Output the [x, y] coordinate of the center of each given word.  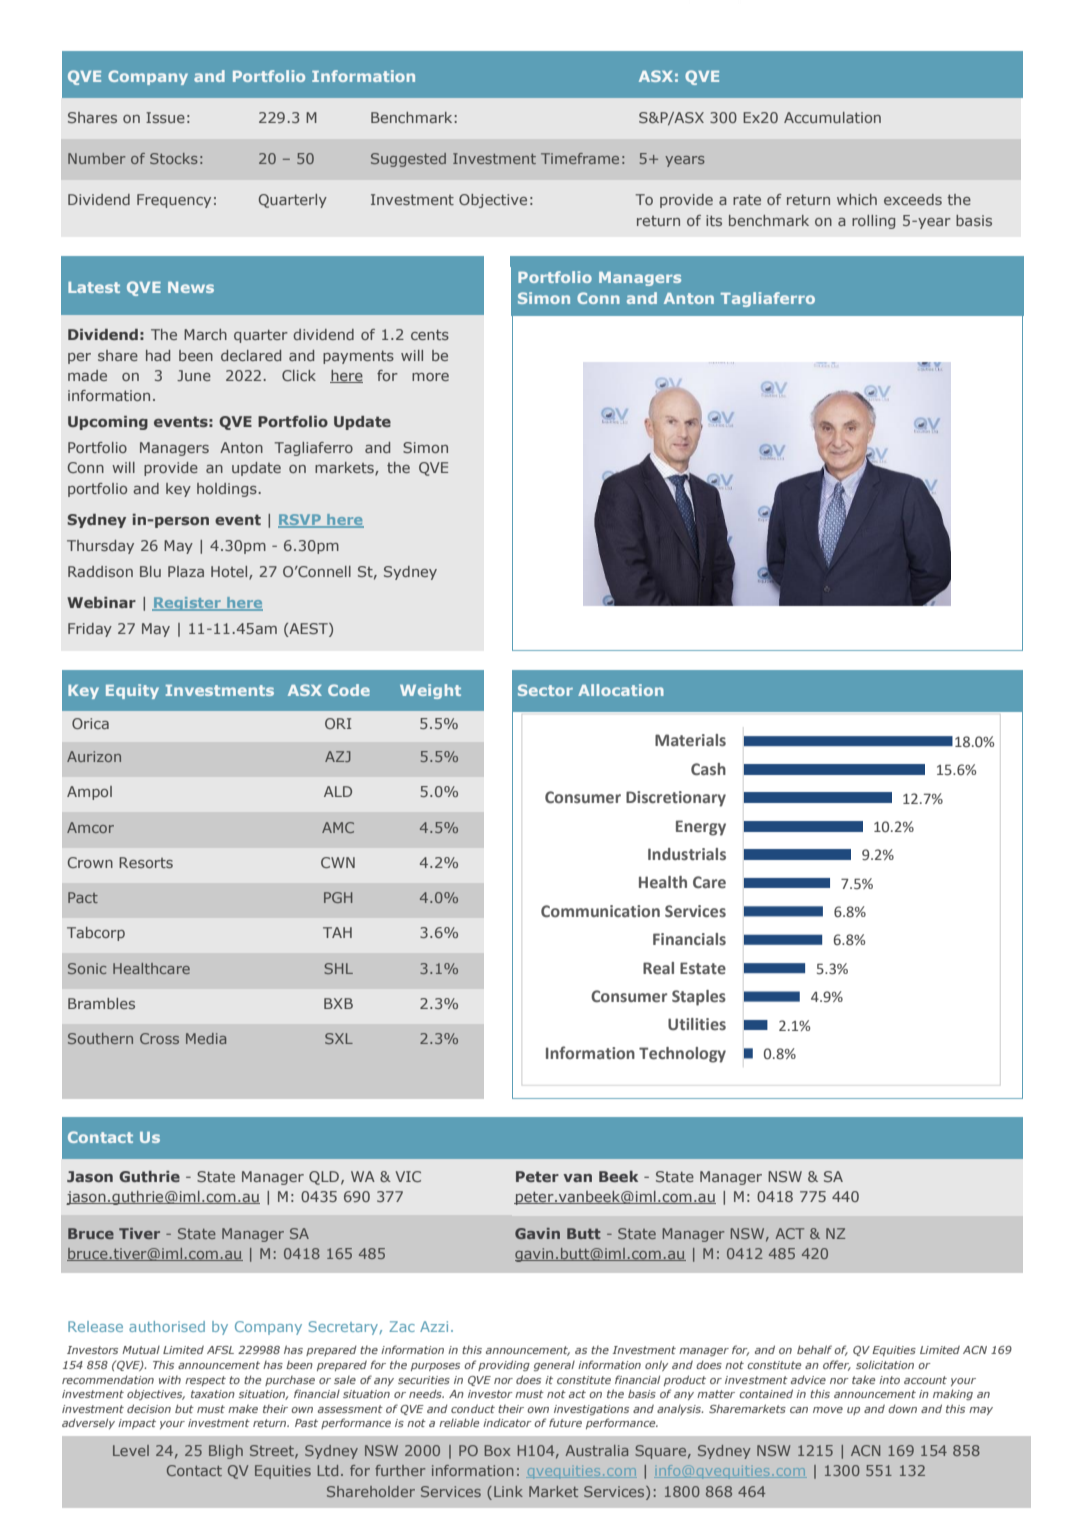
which [857, 199]
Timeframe [580, 158]
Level [131, 1450]
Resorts [146, 862]
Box [497, 1450]
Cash [708, 769]
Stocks [174, 158]
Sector [545, 690]
